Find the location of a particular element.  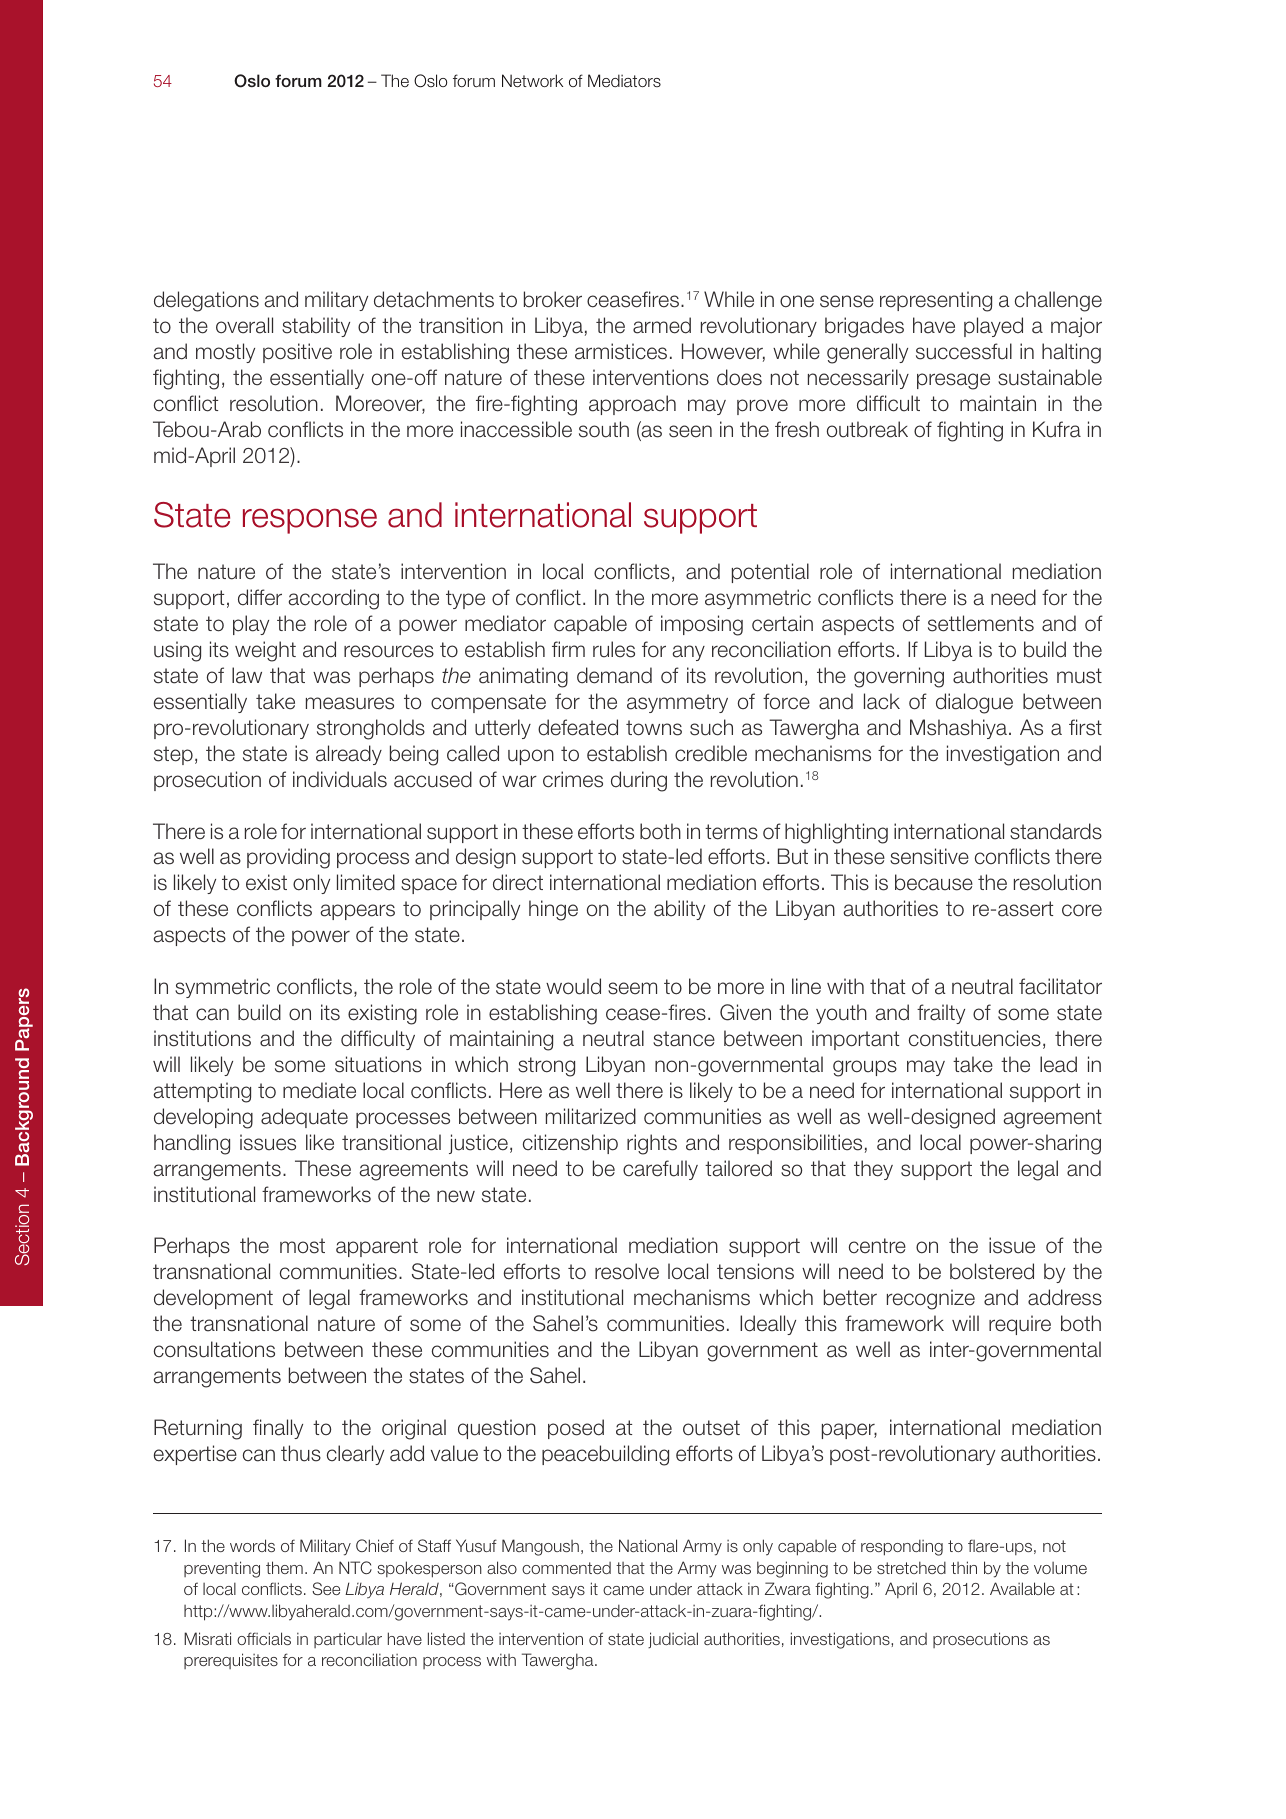

delegations is located at coordinates (206, 301).
